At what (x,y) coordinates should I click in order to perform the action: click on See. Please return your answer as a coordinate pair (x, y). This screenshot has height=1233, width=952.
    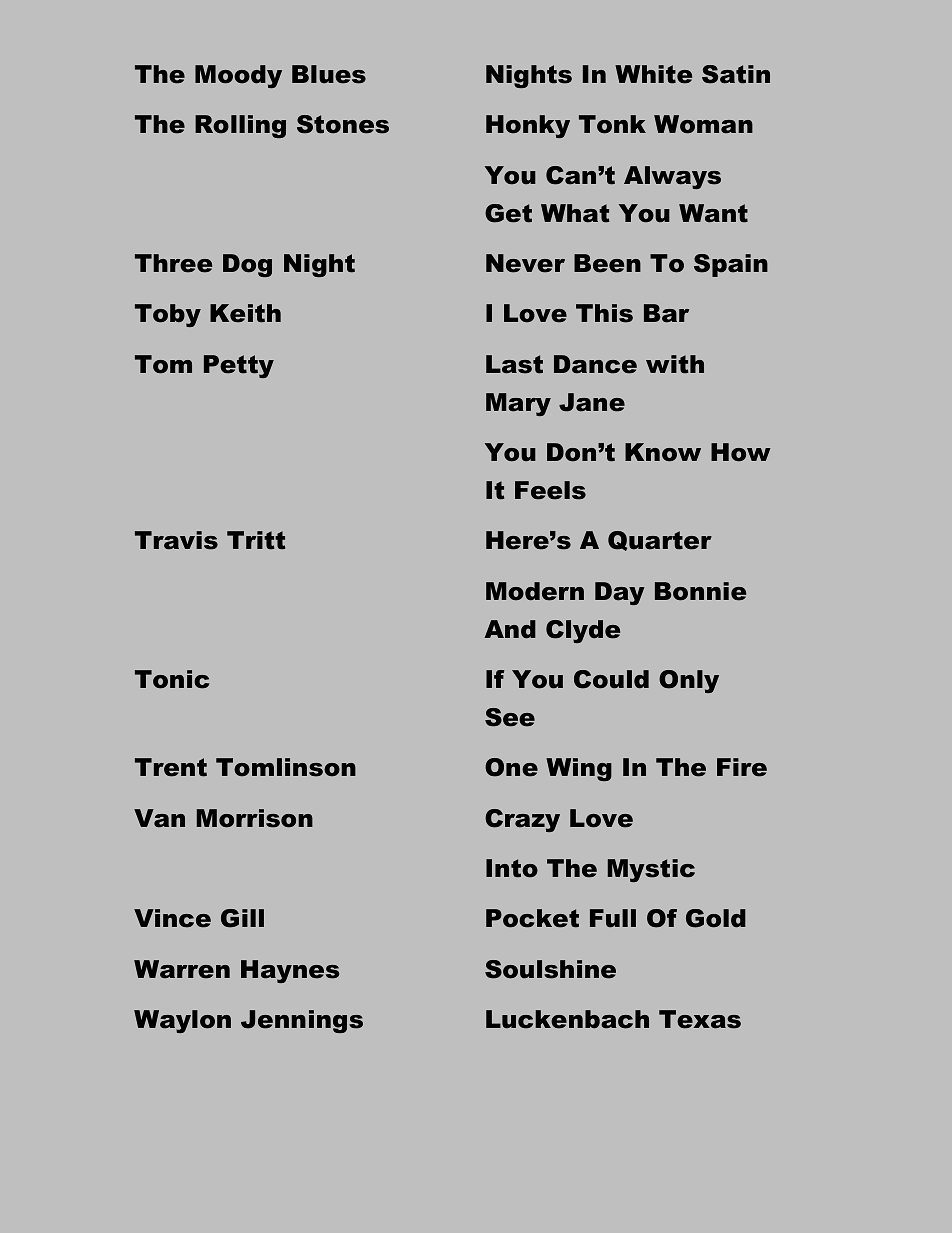
    Looking at the image, I should click on (510, 717).
